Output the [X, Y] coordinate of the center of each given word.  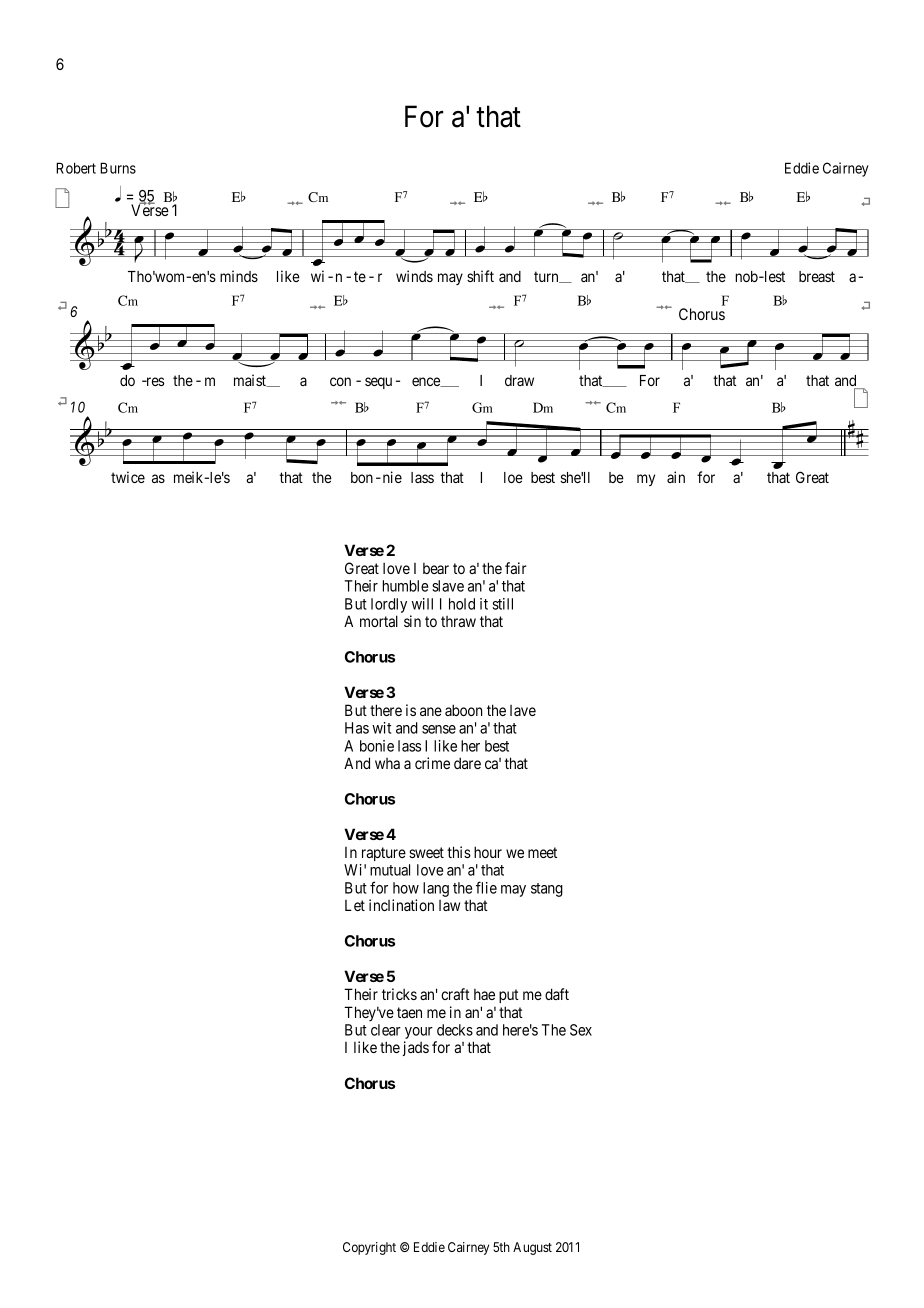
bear [436, 568]
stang [547, 890]
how [406, 888]
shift [480, 276]
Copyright [369, 1248]
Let [355, 905]
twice [128, 477]
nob [747, 276]
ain [676, 477]
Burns [118, 168]
